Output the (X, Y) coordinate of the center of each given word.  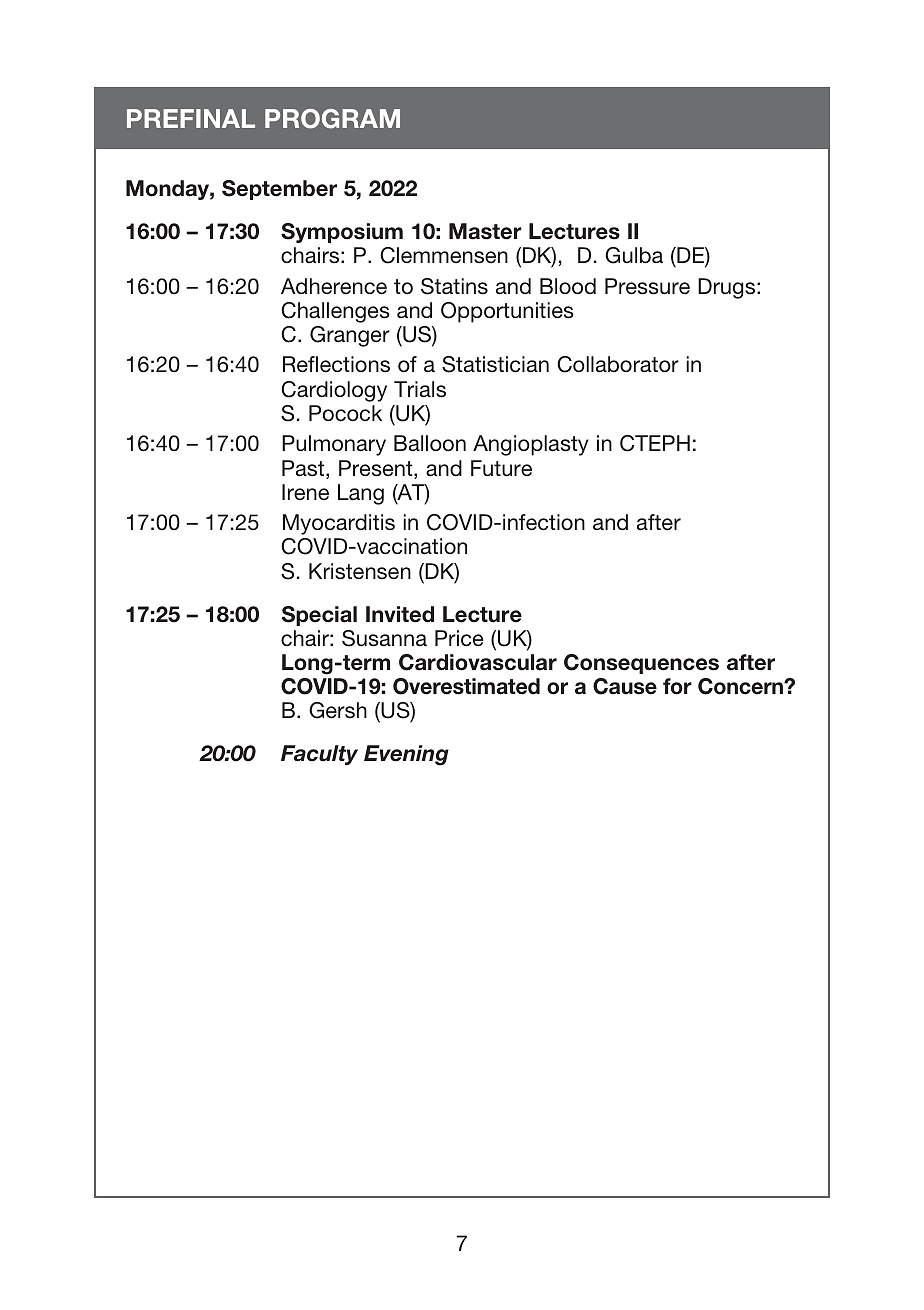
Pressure (647, 286)
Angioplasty (531, 445)
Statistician (495, 364)
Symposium (342, 233)
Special (319, 616)
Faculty (319, 755)
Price (459, 638)
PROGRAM (332, 119)
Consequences (641, 664)
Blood (568, 286)
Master (485, 231)
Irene (305, 492)
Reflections (336, 364)
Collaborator (618, 364)
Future (501, 468)
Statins (454, 286)
